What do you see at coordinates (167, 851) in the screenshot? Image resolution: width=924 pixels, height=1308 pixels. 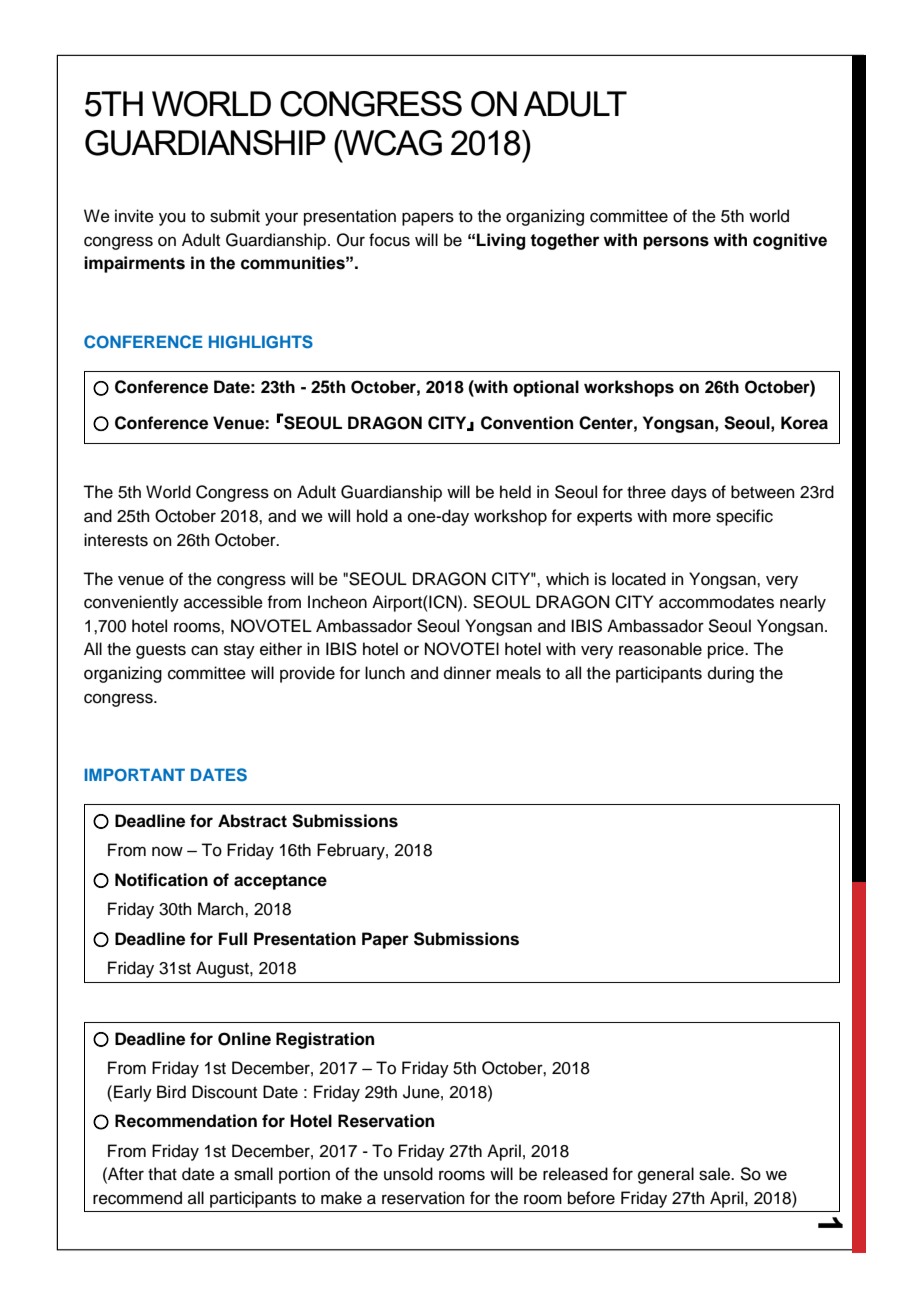 I see `now` at bounding box center [167, 851].
